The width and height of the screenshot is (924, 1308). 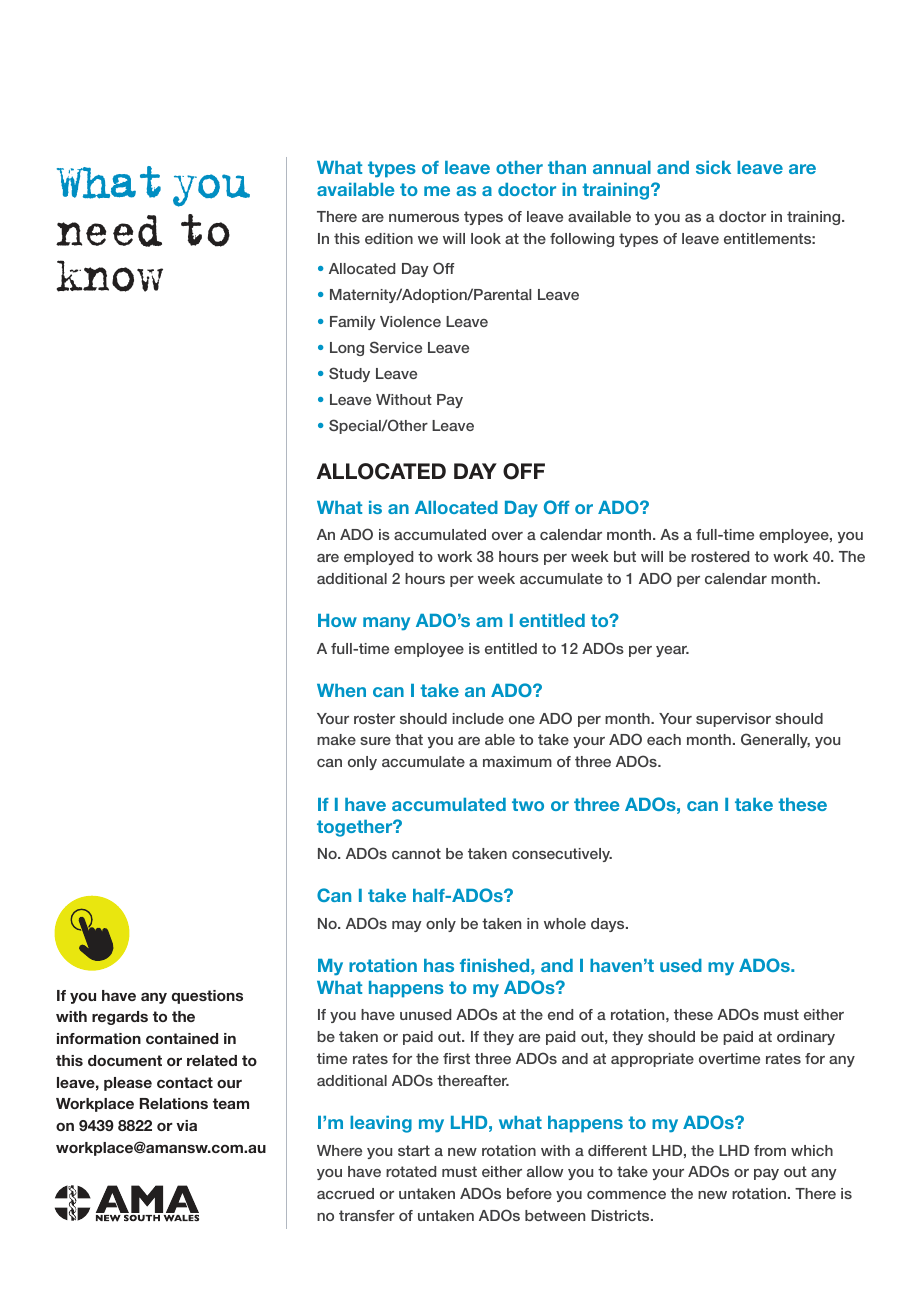 What do you see at coordinates (207, 997) in the screenshot?
I see `questions` at bounding box center [207, 997].
